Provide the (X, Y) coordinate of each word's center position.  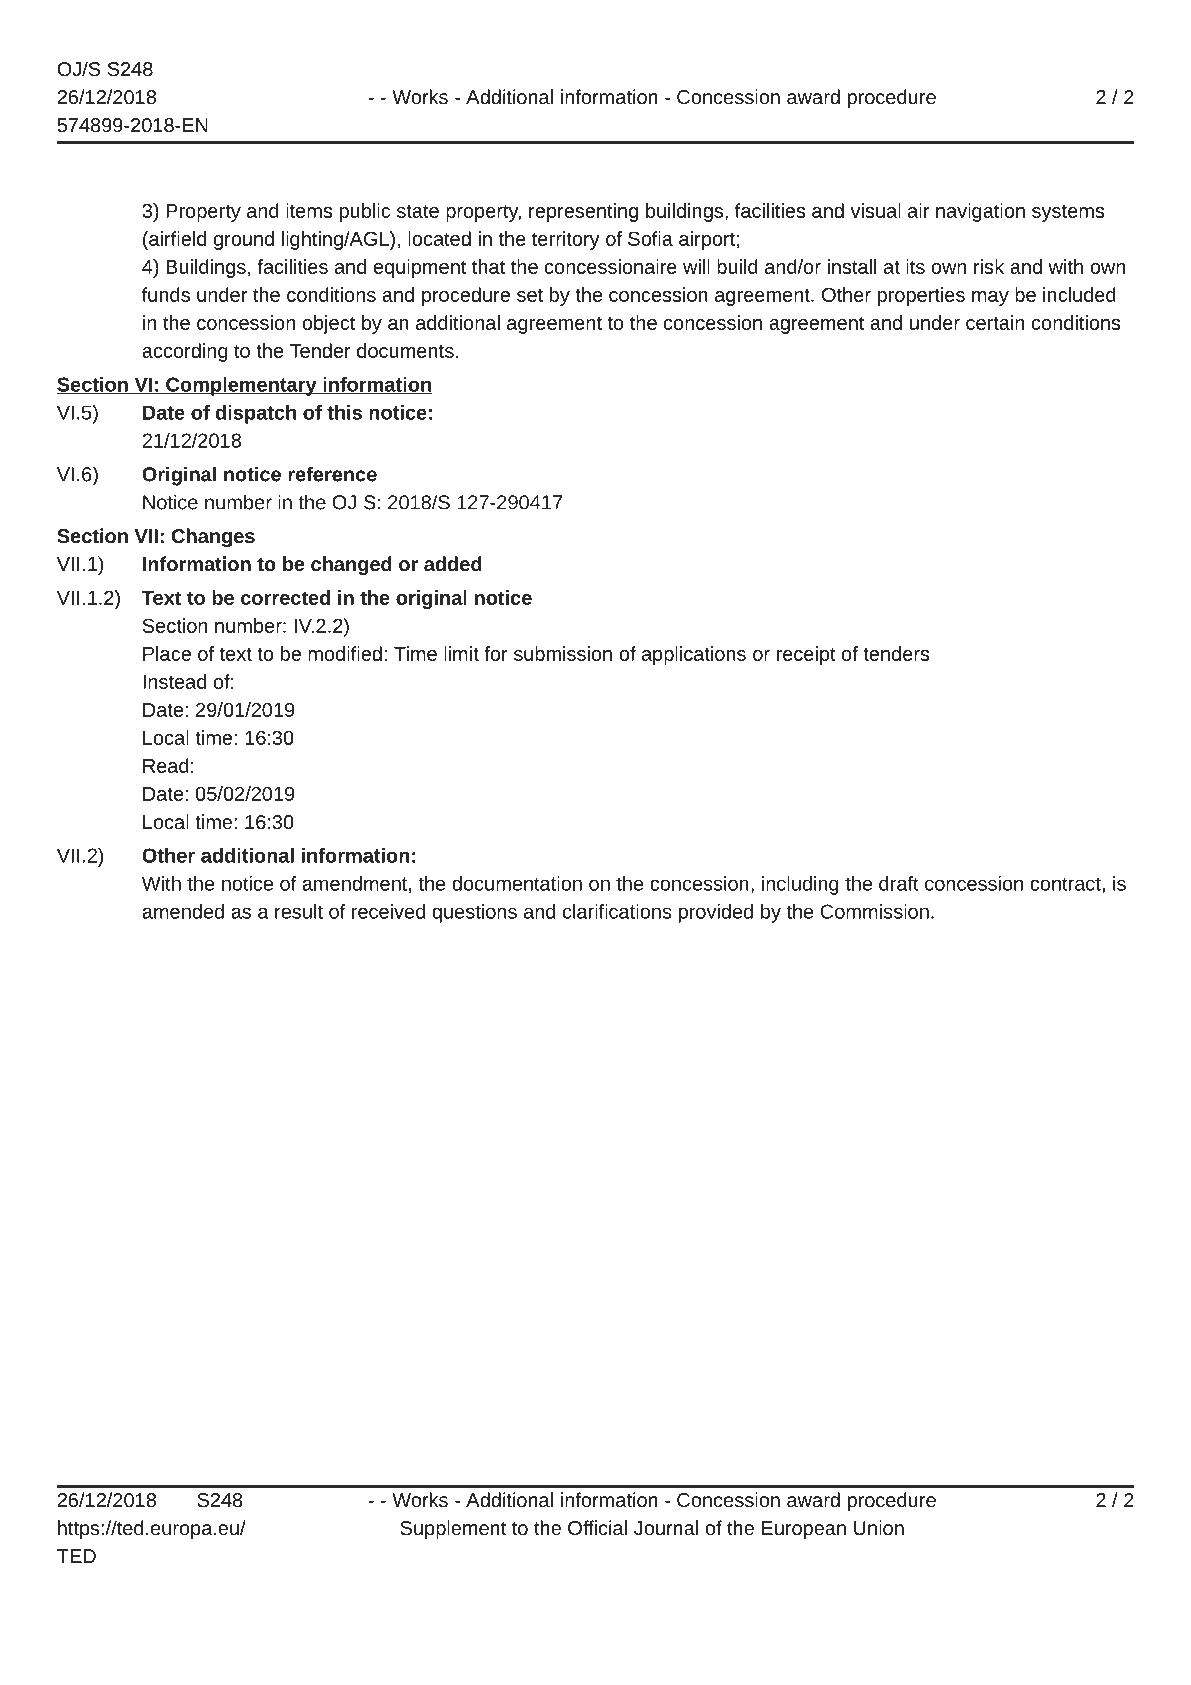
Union (879, 1527)
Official (597, 1527)
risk (989, 266)
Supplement (453, 1529)
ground (244, 240)
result (299, 911)
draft (899, 883)
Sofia (650, 238)
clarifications (617, 911)
